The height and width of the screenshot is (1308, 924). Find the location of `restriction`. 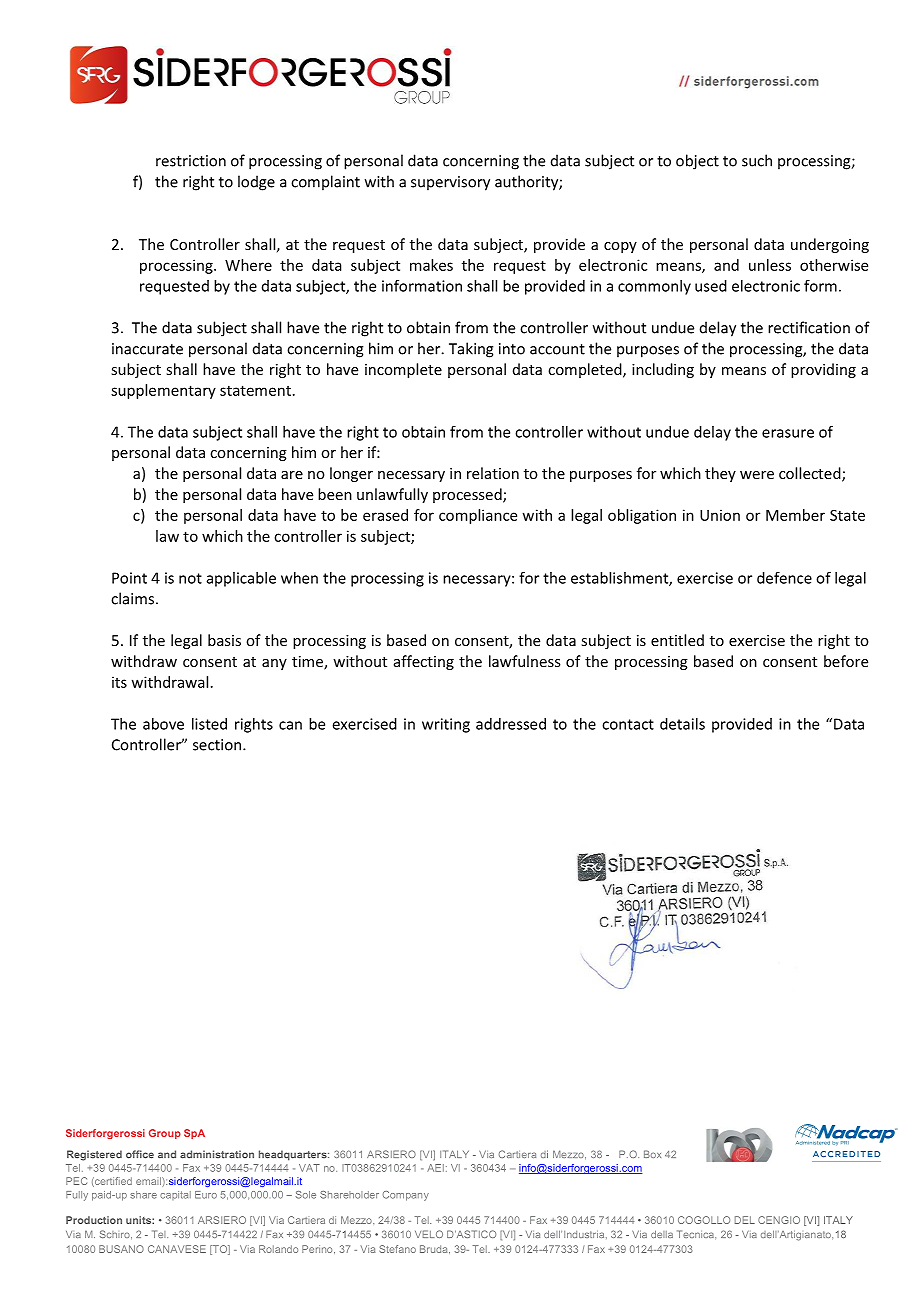

restriction is located at coordinates (191, 161).
